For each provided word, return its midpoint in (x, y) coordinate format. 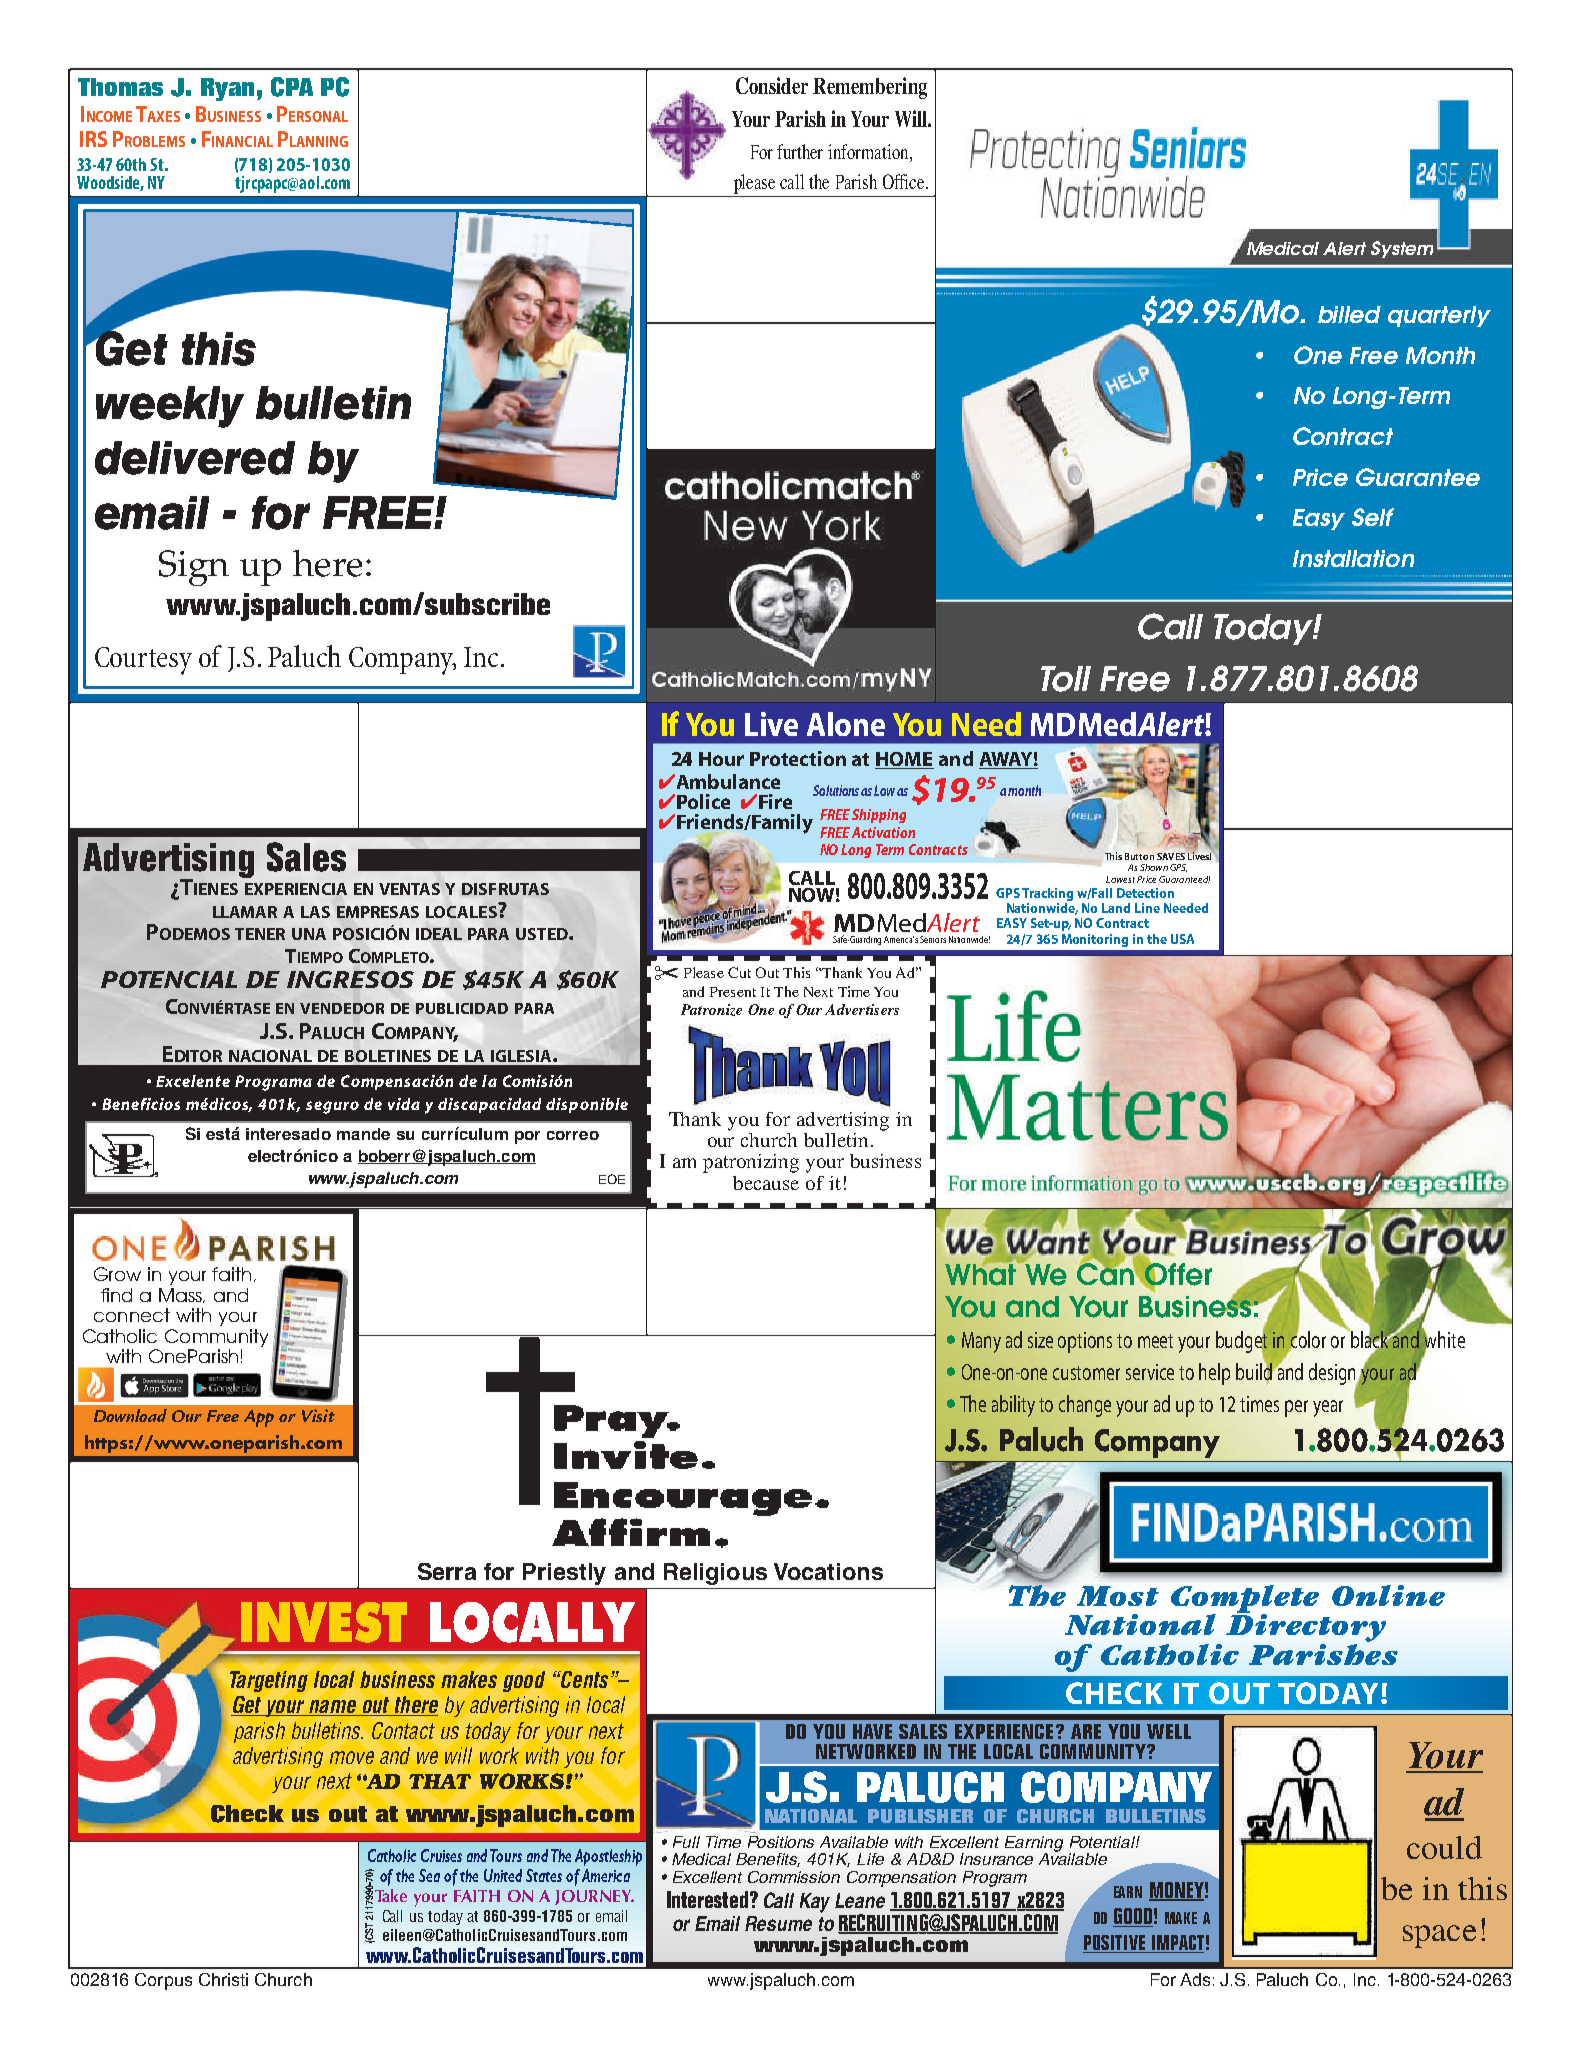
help (1214, 1374)
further (800, 151)
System (1402, 249)
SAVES (1171, 856)
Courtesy (143, 661)
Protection (798, 758)
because (766, 1183)
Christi (223, 1979)
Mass (181, 1295)
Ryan (227, 89)
